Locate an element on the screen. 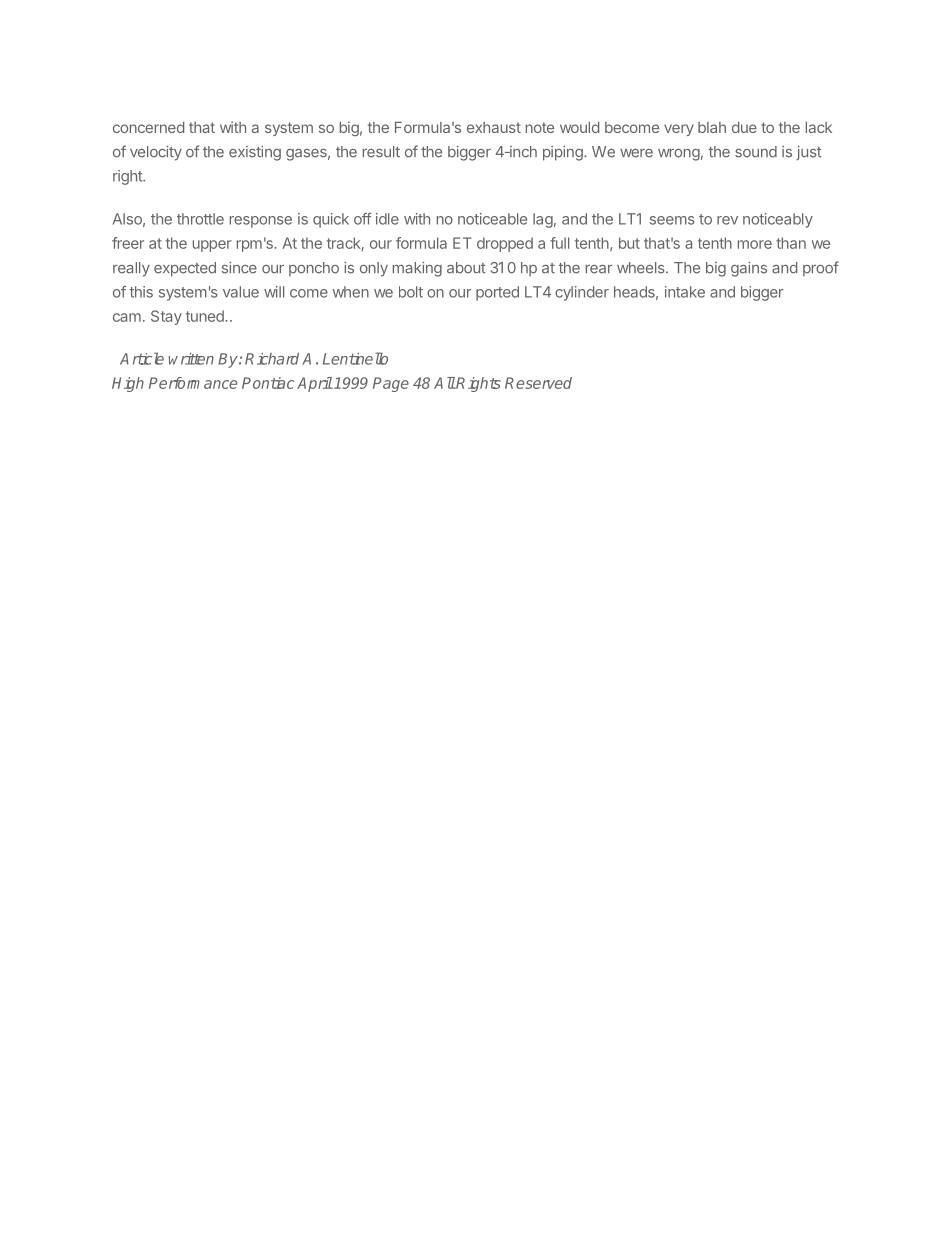 The width and height of the screenshot is (952, 1233). noticeable is located at coordinates (492, 219).
